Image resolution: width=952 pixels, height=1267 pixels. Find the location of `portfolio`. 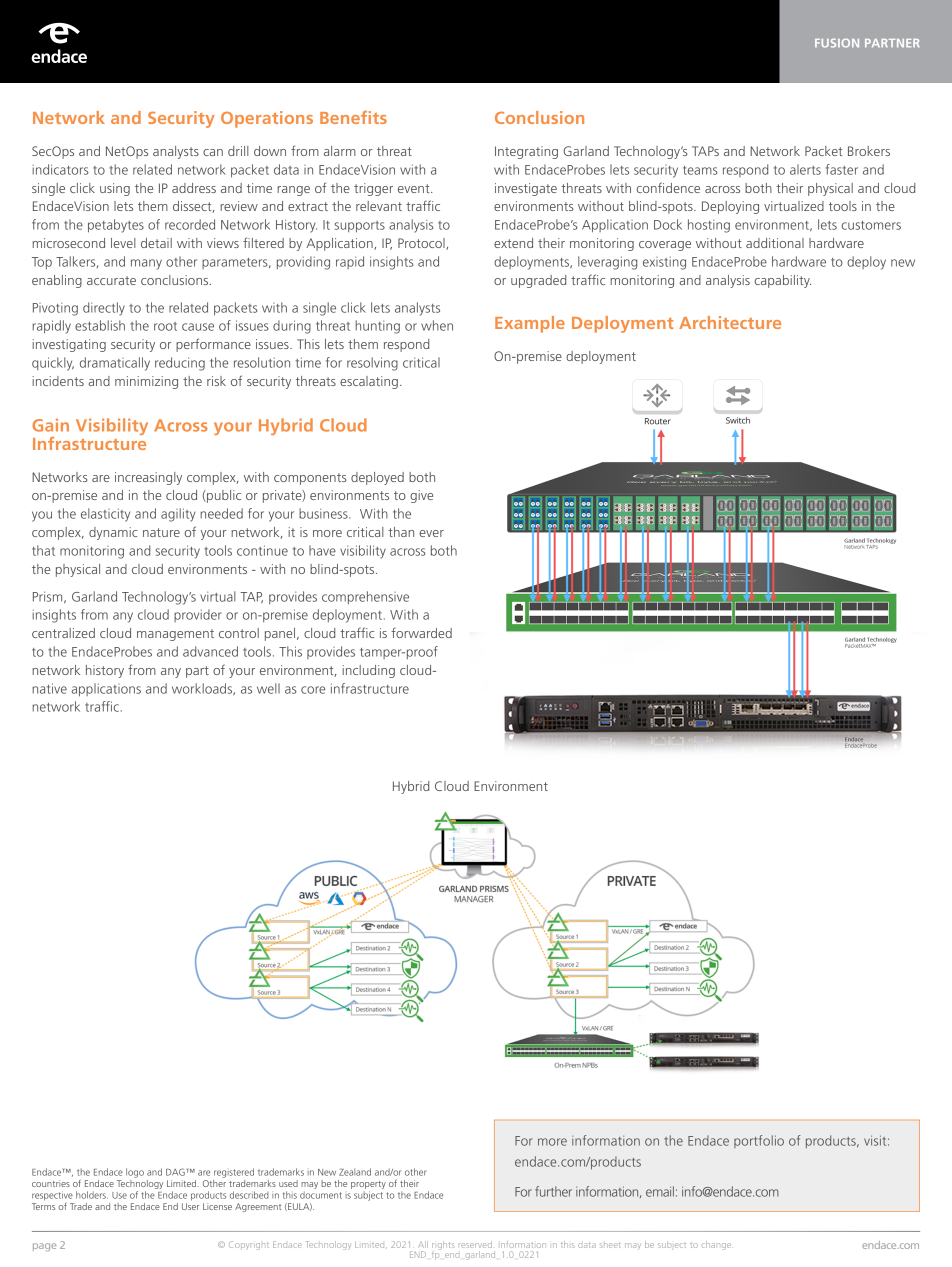

portfolio is located at coordinates (759, 1141).
